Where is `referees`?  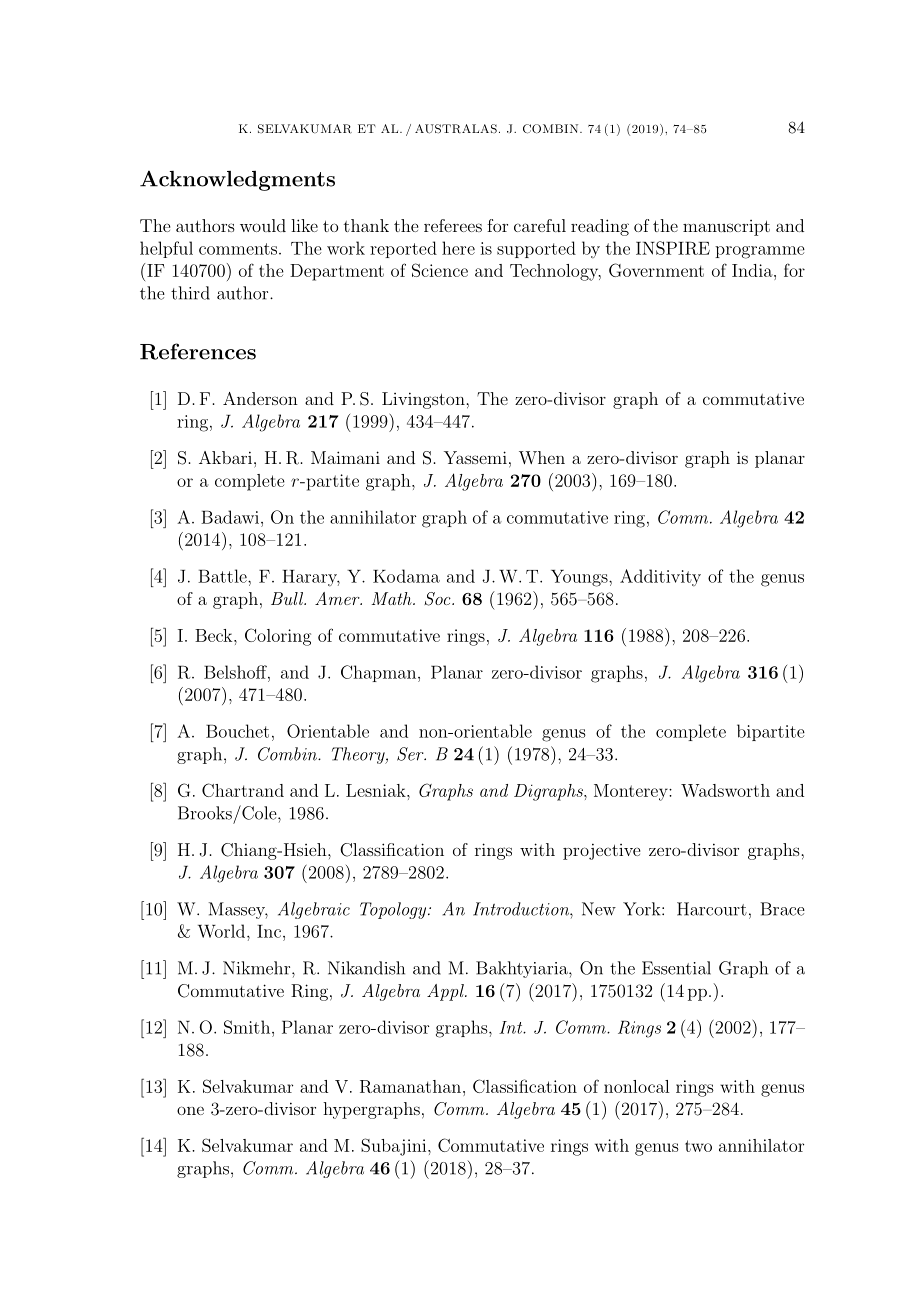
referees is located at coordinates (453, 225).
